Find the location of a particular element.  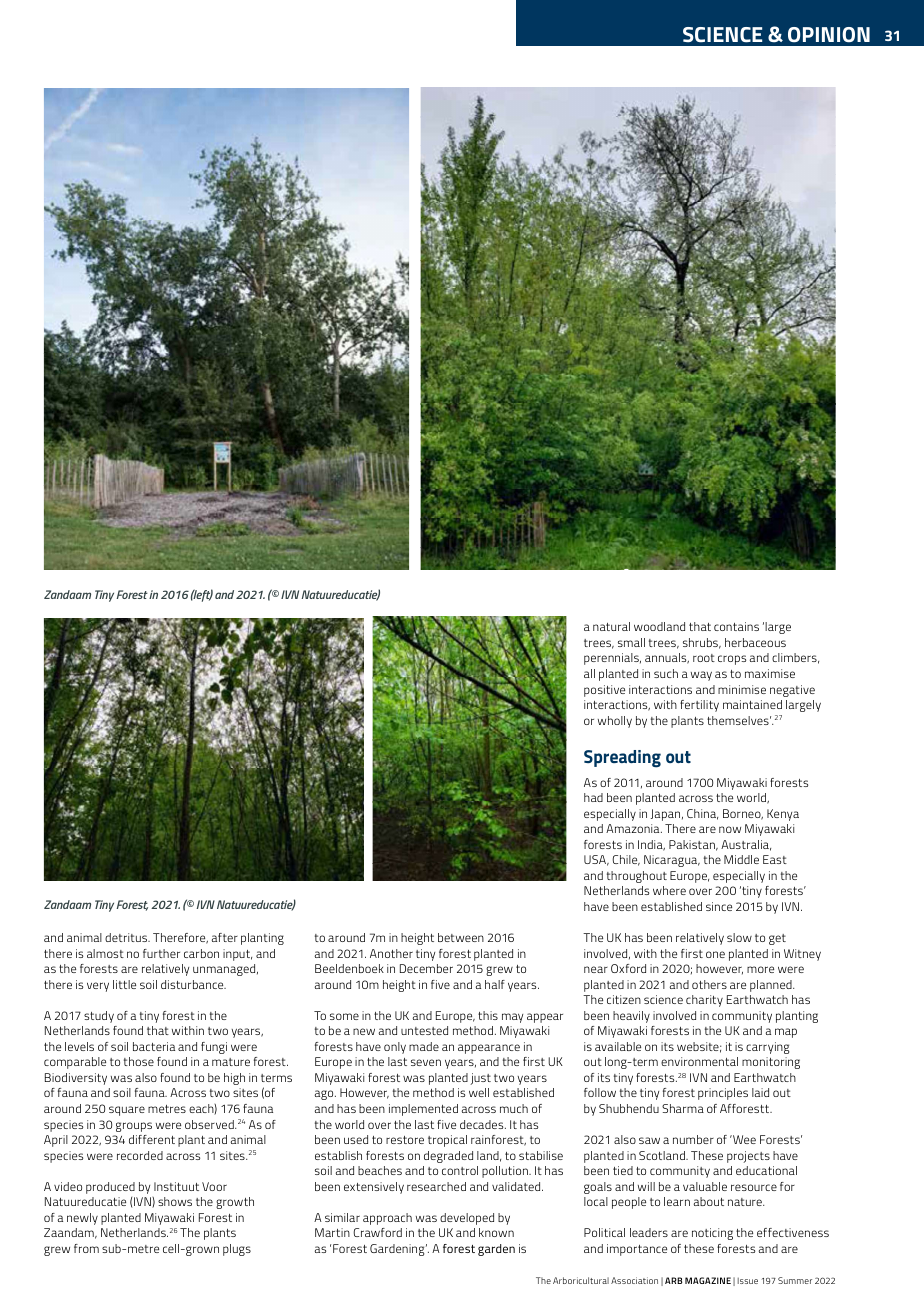

noticing is located at coordinates (712, 1234).
